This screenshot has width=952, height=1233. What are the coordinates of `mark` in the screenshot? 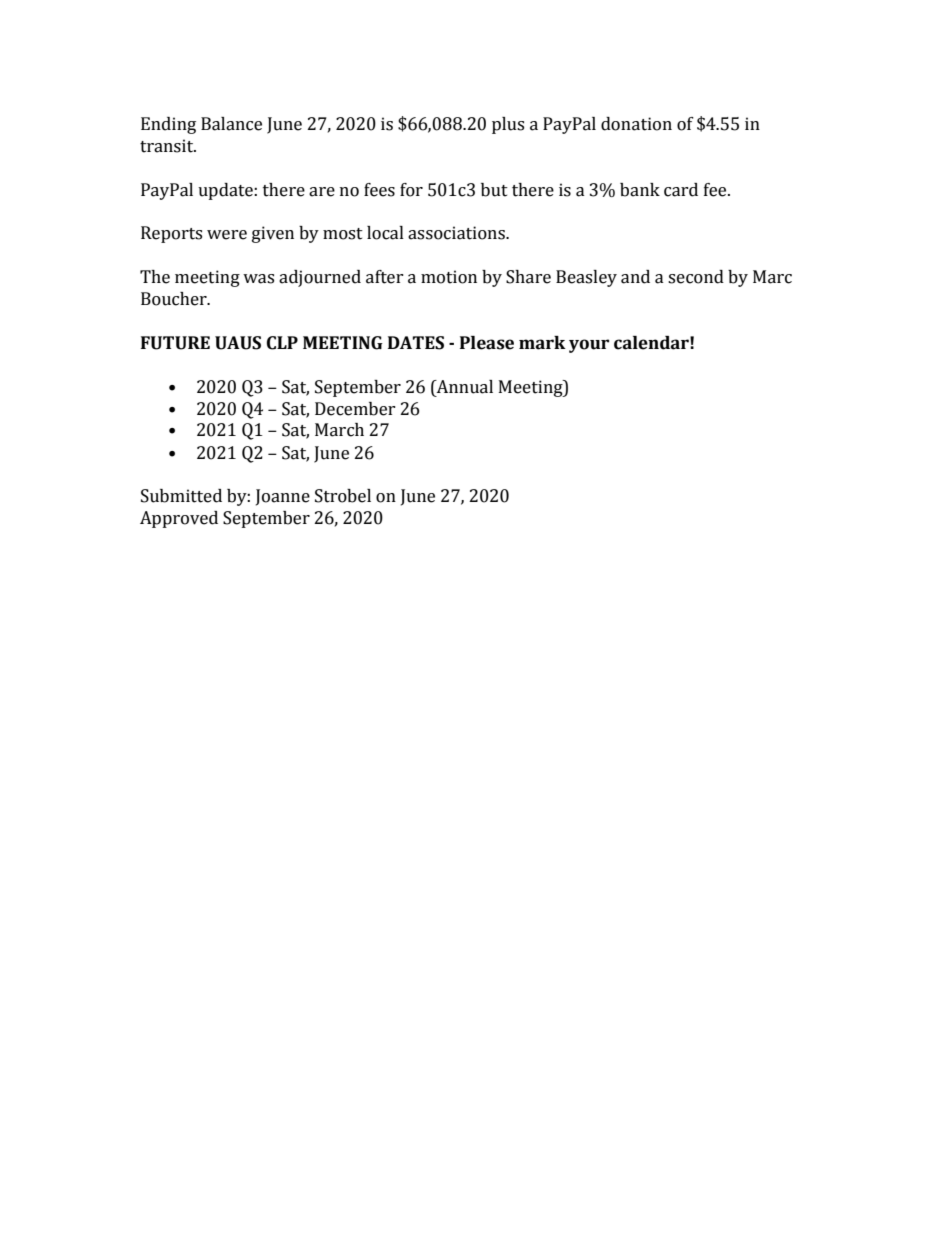 It's located at (542, 343).
